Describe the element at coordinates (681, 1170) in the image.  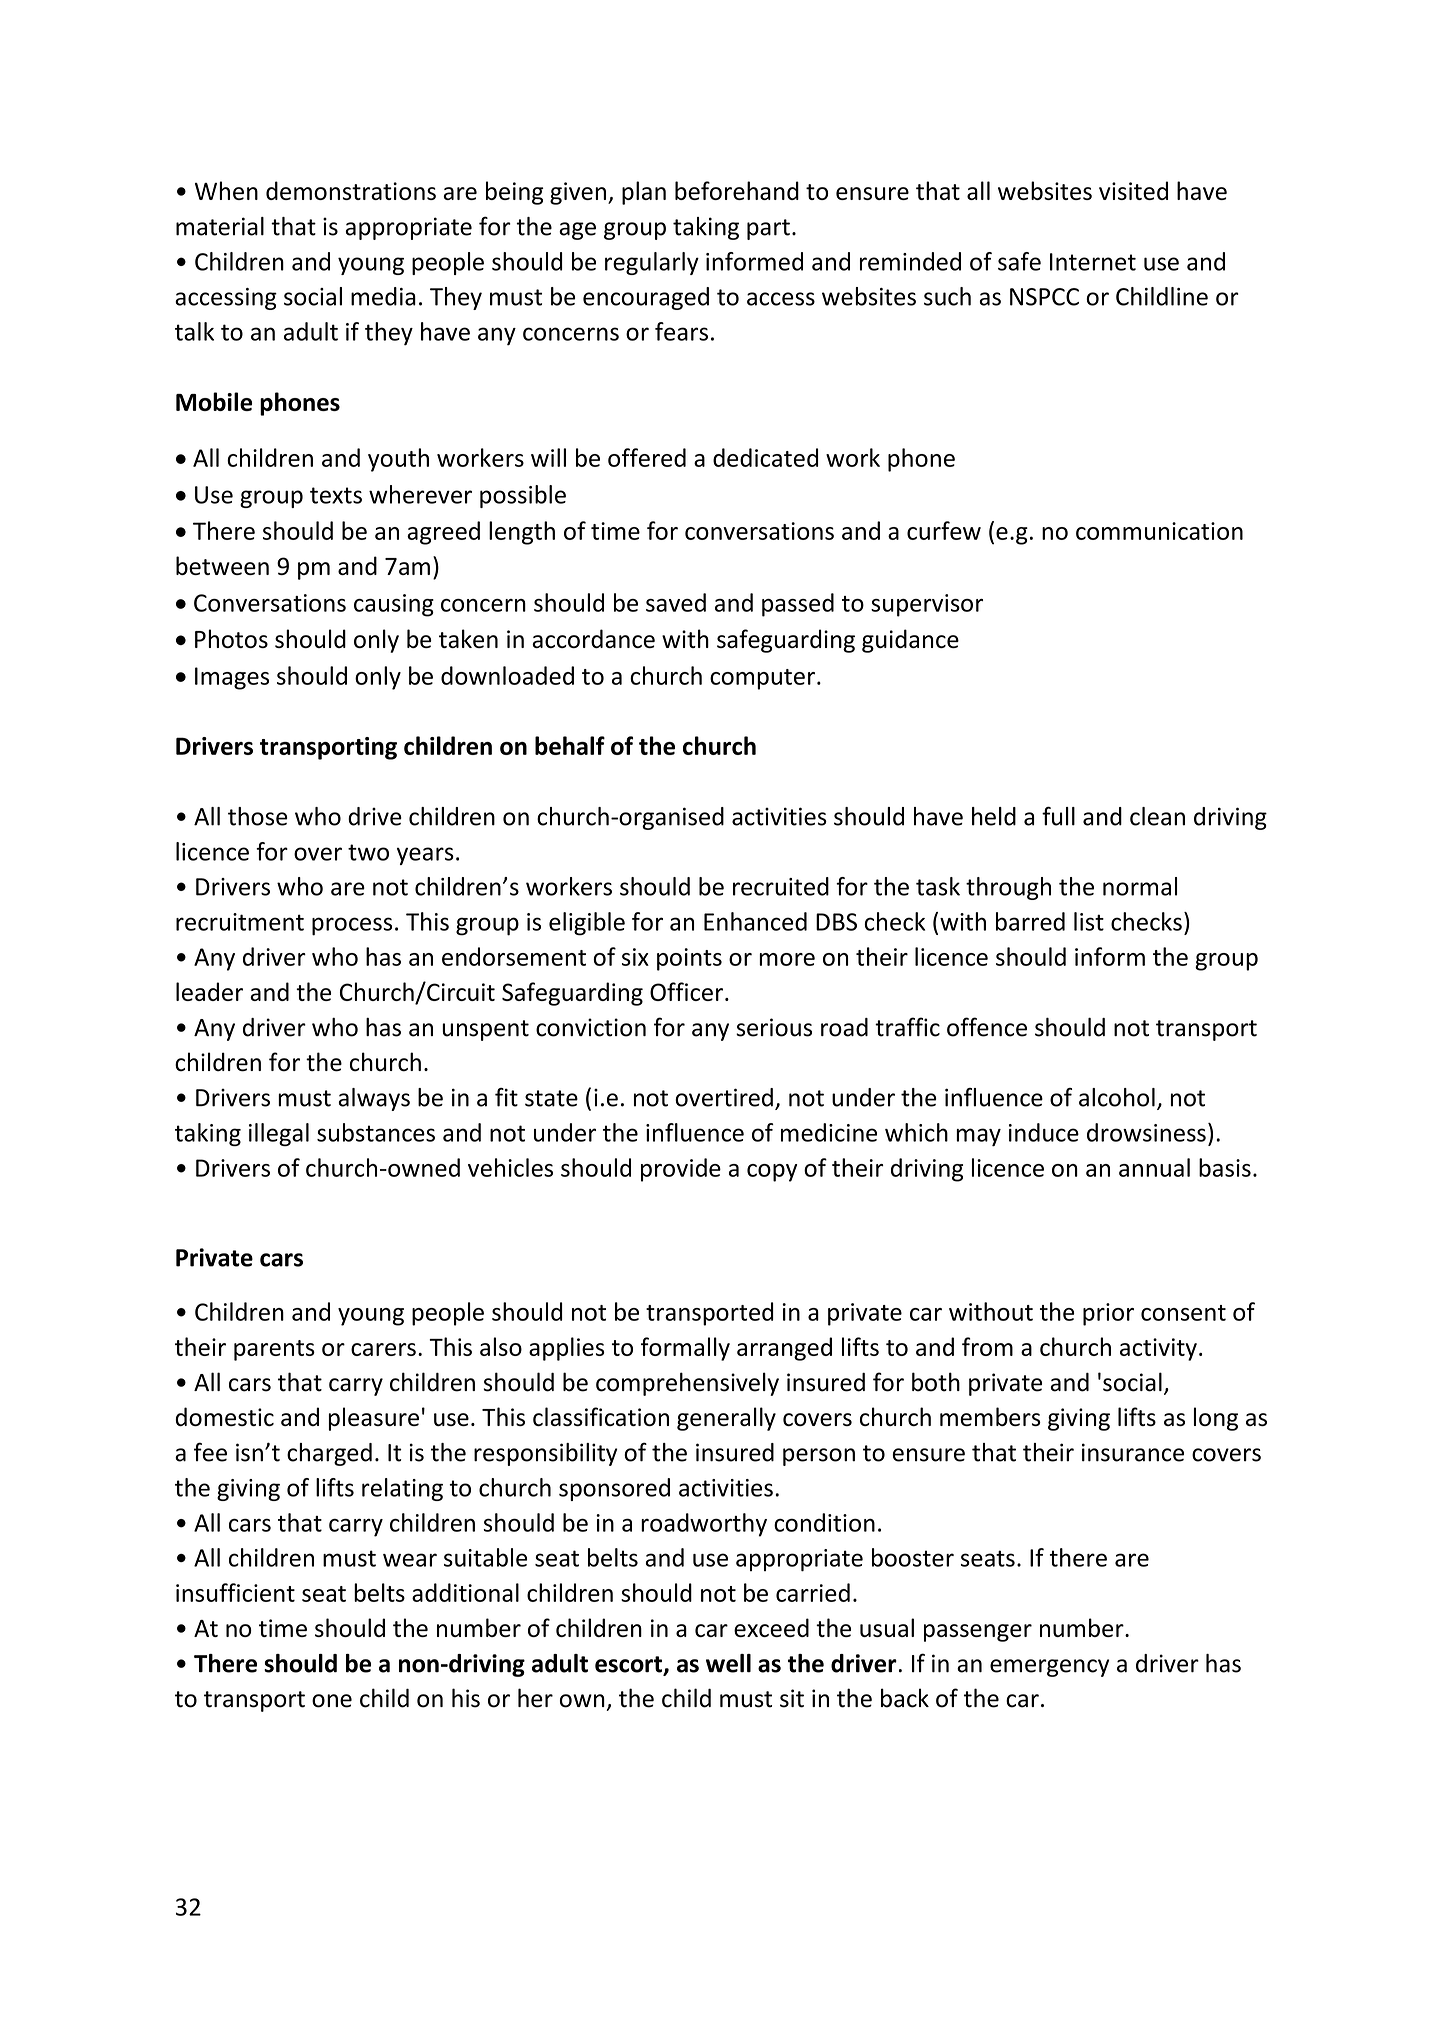
I see `provide` at that location.
